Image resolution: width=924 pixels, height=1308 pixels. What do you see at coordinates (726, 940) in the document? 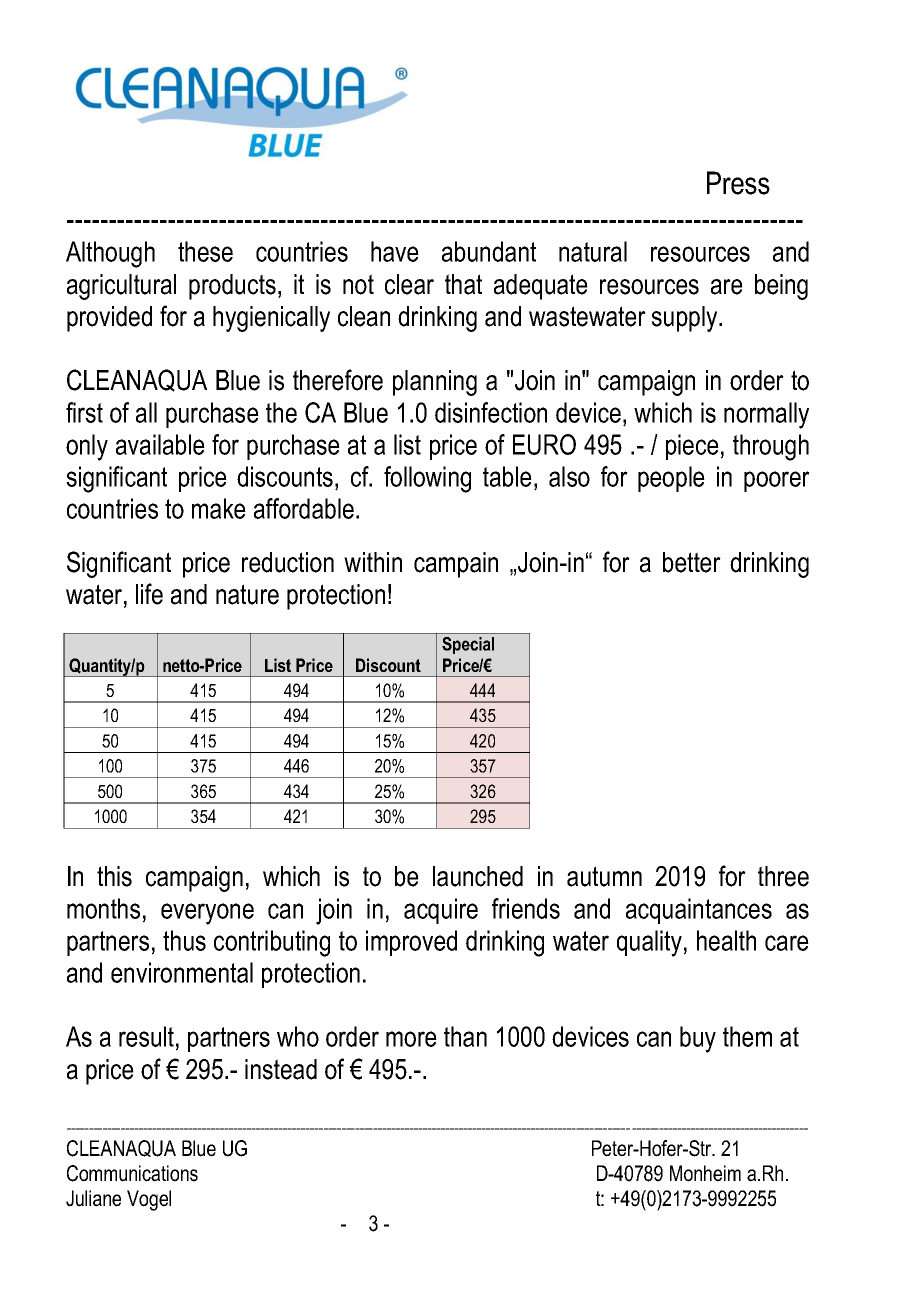
I see `health` at bounding box center [726, 940].
